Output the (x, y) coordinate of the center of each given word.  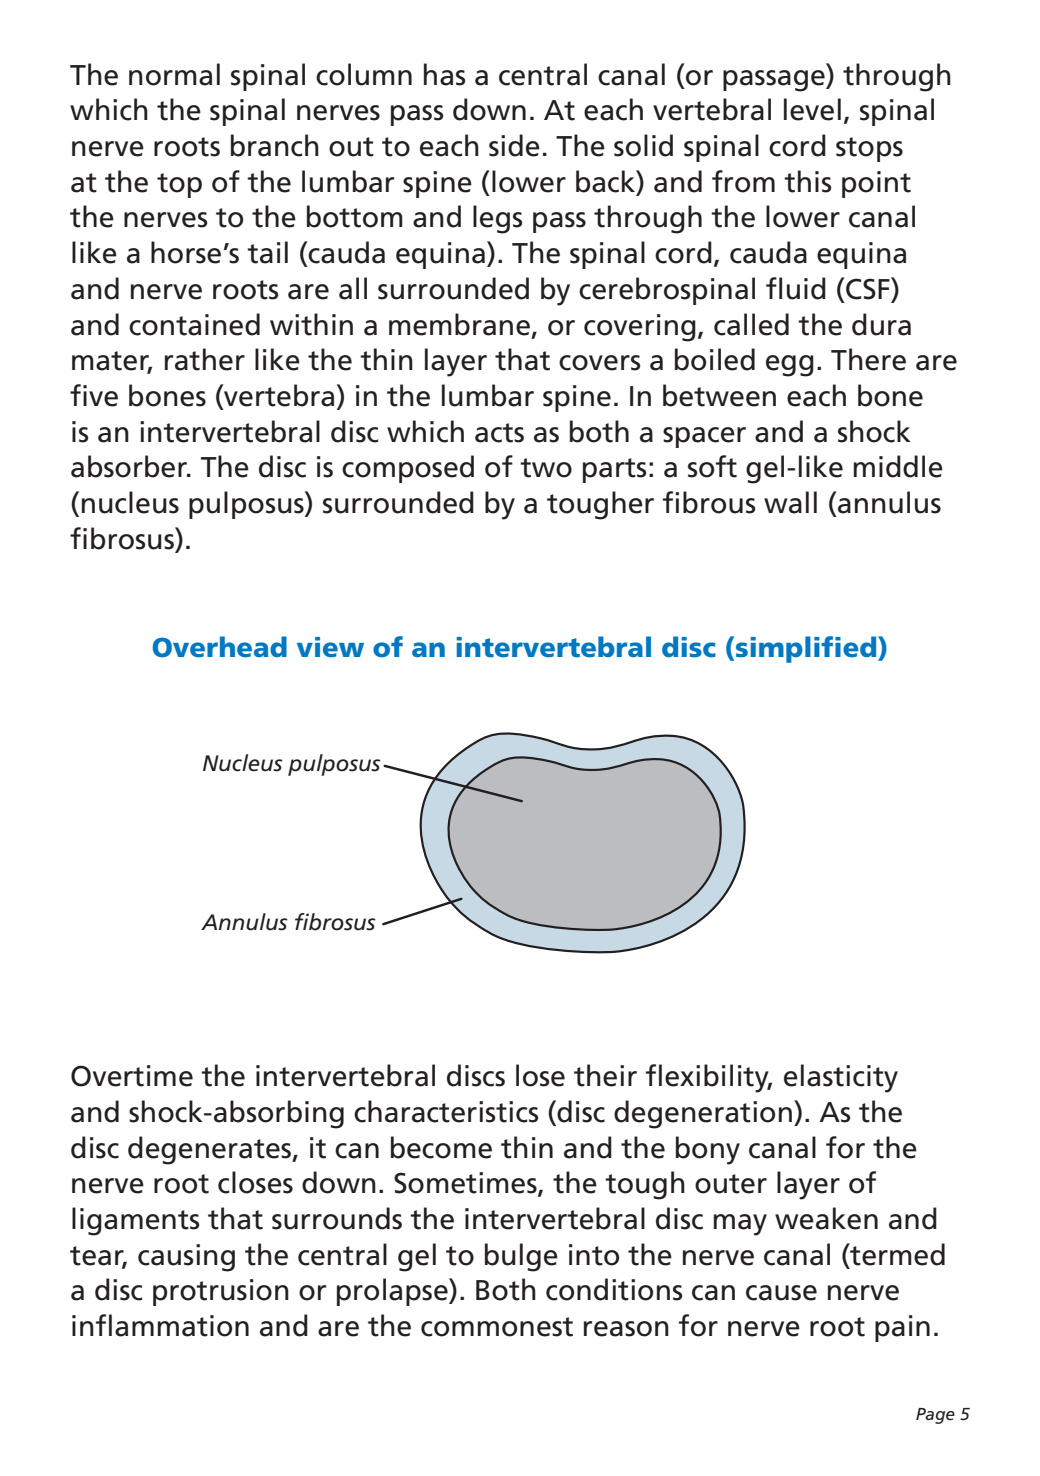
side (514, 145)
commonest (497, 1327)
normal (174, 74)
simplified (807, 649)
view (330, 647)
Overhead (219, 647)
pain (902, 1328)
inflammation (160, 1325)
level (812, 109)
